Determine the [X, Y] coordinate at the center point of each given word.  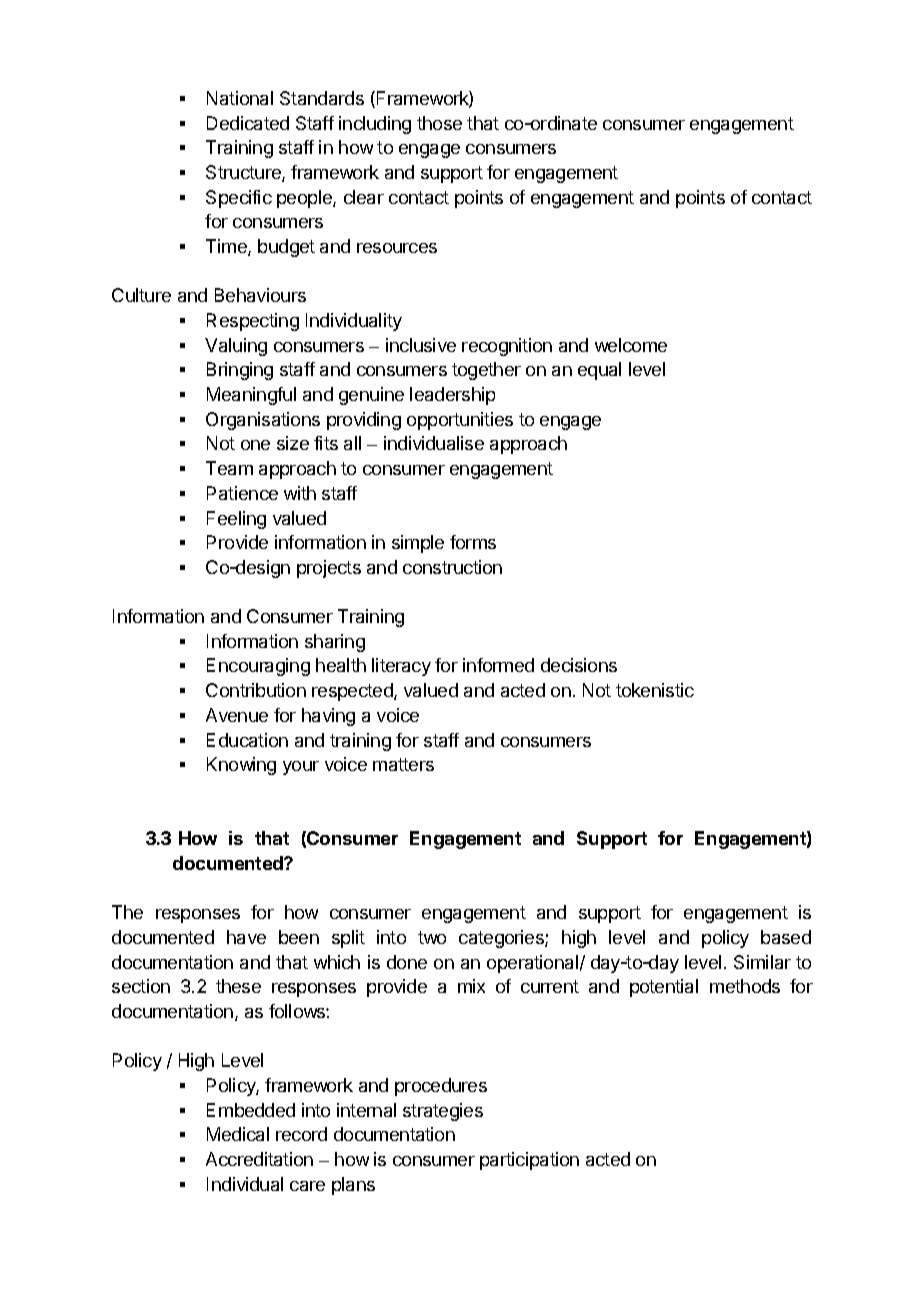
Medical [238, 1134]
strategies [443, 1112]
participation [529, 1161]
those [439, 123]
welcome [631, 345]
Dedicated [248, 123]
